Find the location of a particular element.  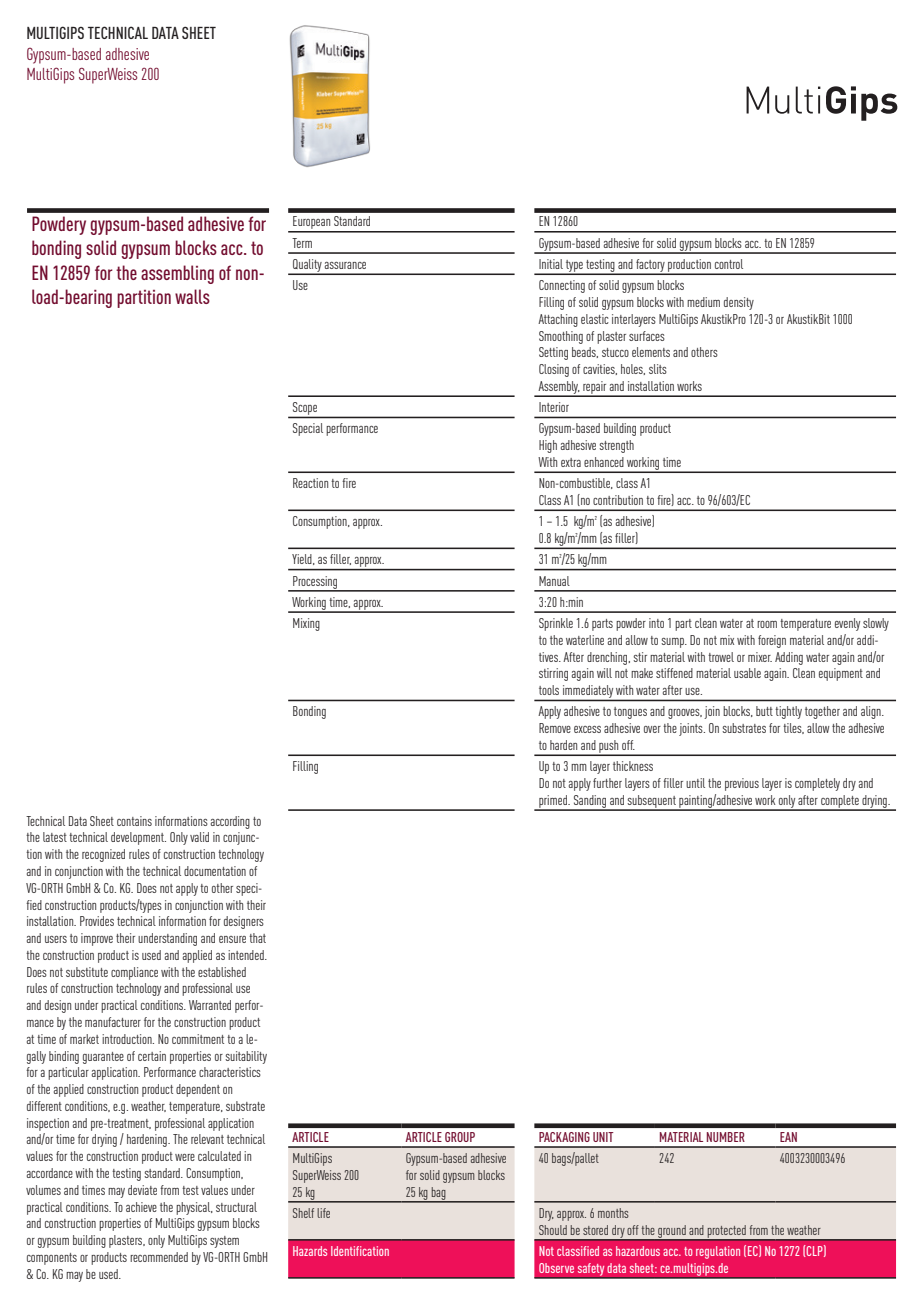

Should is located at coordinates (553, 1230).
